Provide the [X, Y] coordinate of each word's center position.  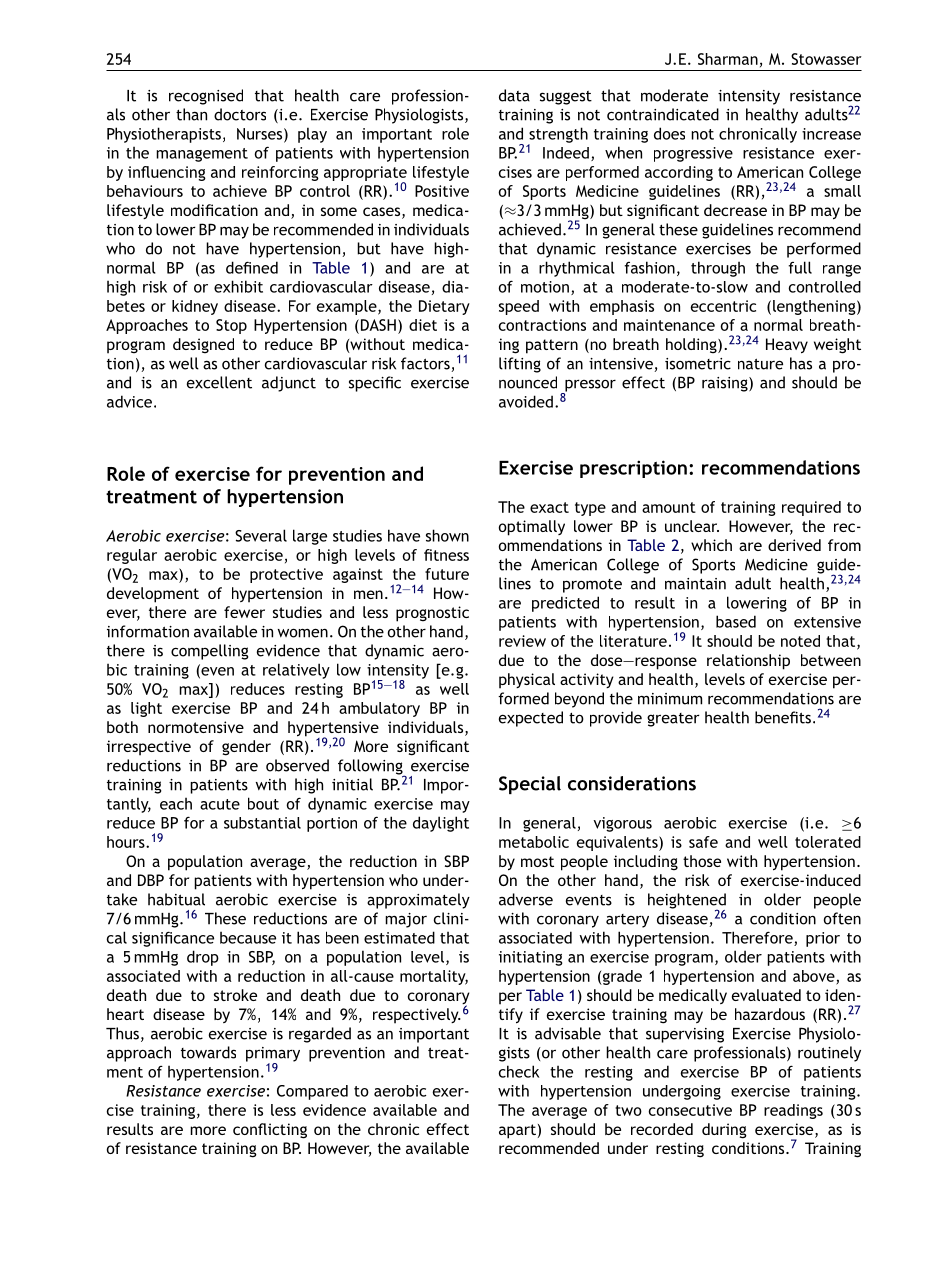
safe [703, 842]
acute [220, 804]
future [447, 574]
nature [760, 364]
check [518, 1071]
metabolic [534, 842]
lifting [520, 365]
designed [203, 346]
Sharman [728, 59]
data [514, 95]
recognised [206, 97]
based [736, 621]
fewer [244, 612]
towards [208, 1052]
